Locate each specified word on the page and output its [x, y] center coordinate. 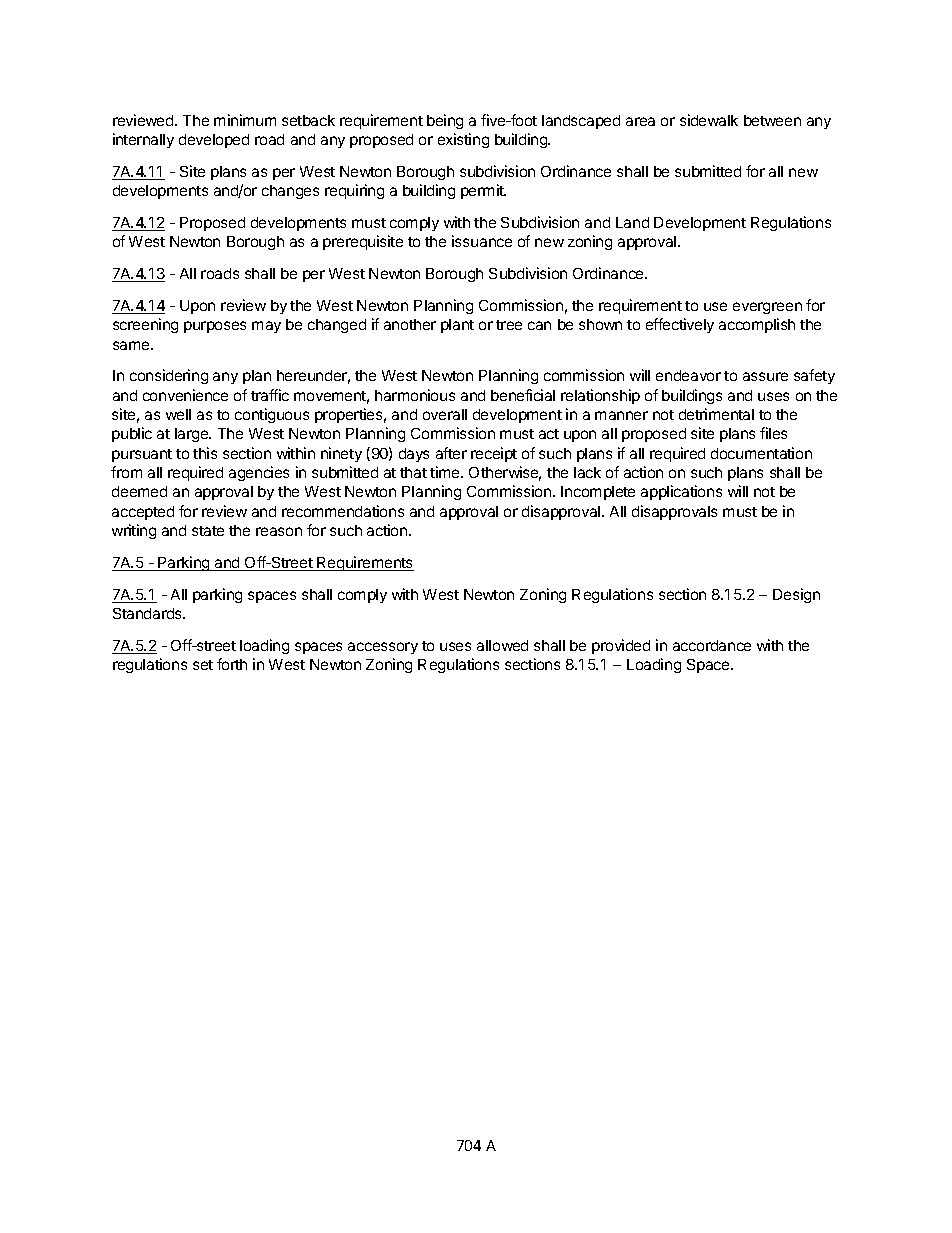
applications [681, 492]
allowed [502, 645]
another [410, 324]
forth [232, 664]
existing [463, 140]
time [446, 472]
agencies [259, 473]
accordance [712, 645]
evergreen [767, 308]
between [772, 120]
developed [214, 141]
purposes [215, 327]
